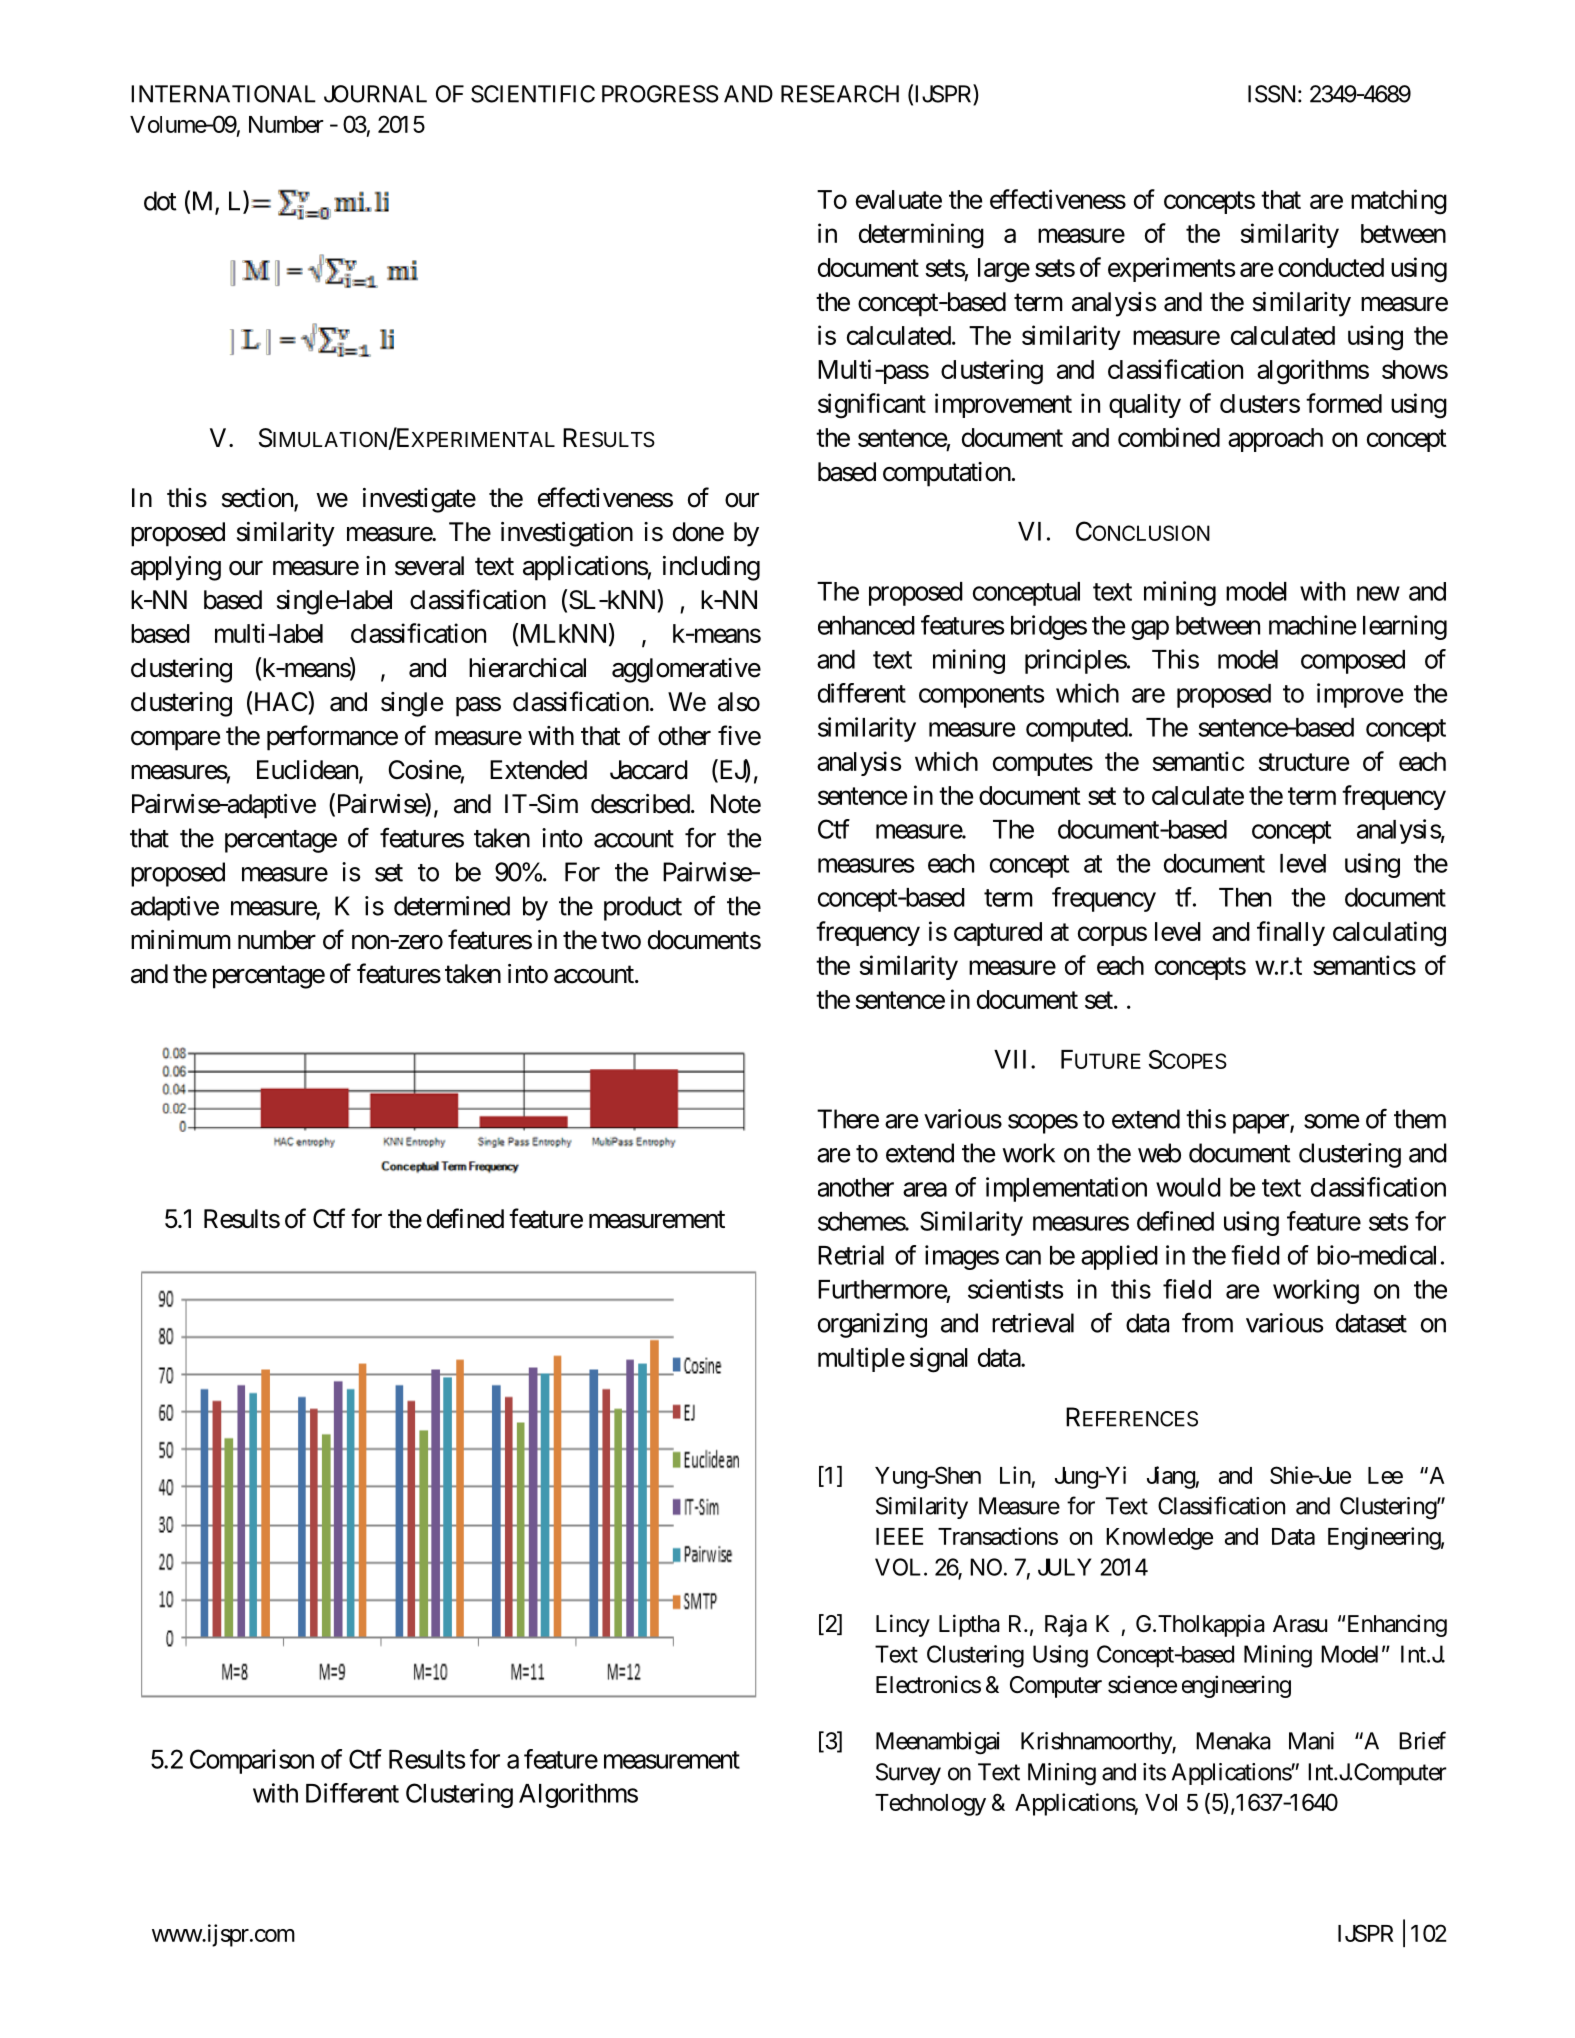  Describe the element at coordinates (308, 771) in the screenshot. I see `Euclidean` at that location.
